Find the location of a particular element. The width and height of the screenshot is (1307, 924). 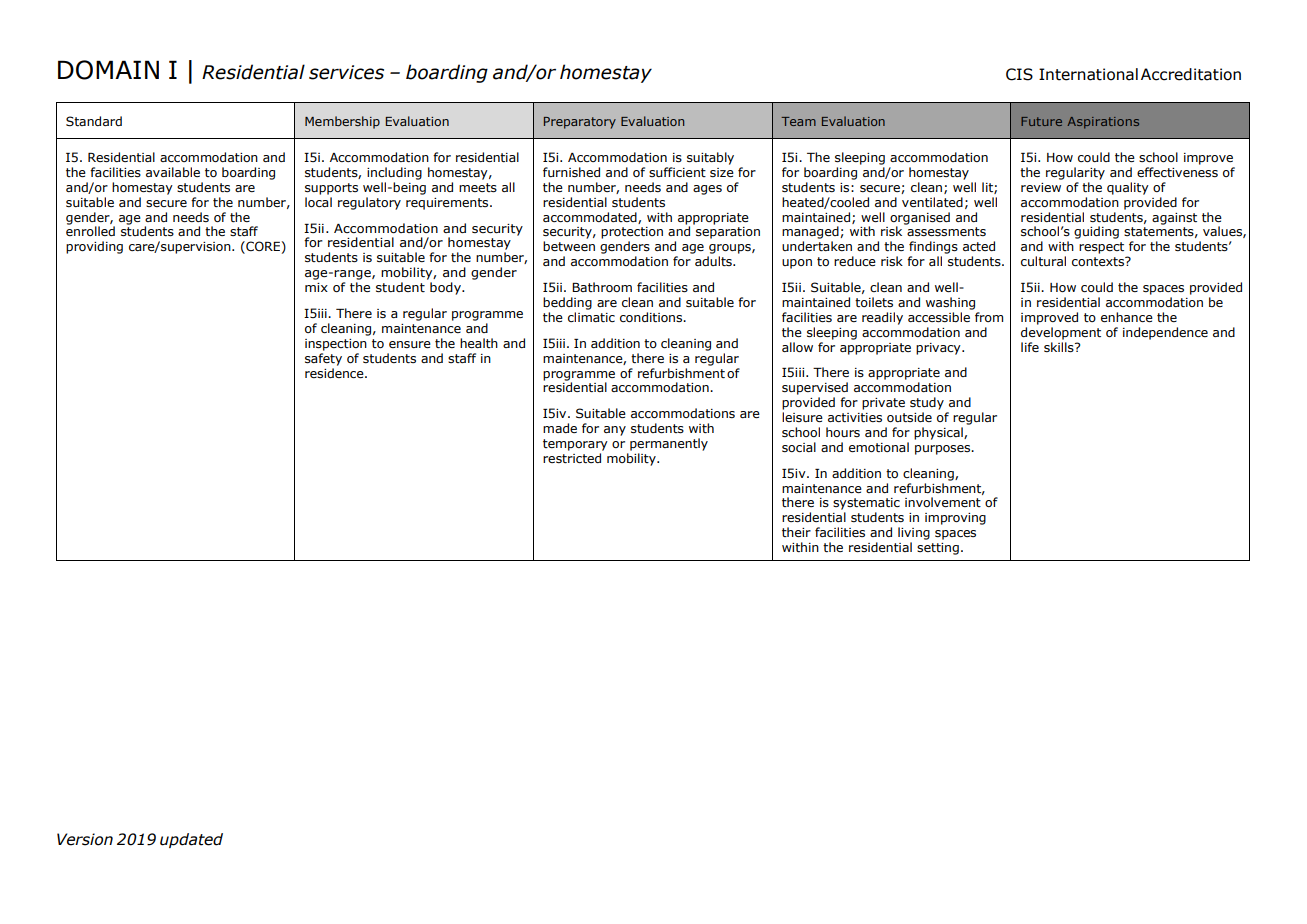

updated is located at coordinates (191, 840).
